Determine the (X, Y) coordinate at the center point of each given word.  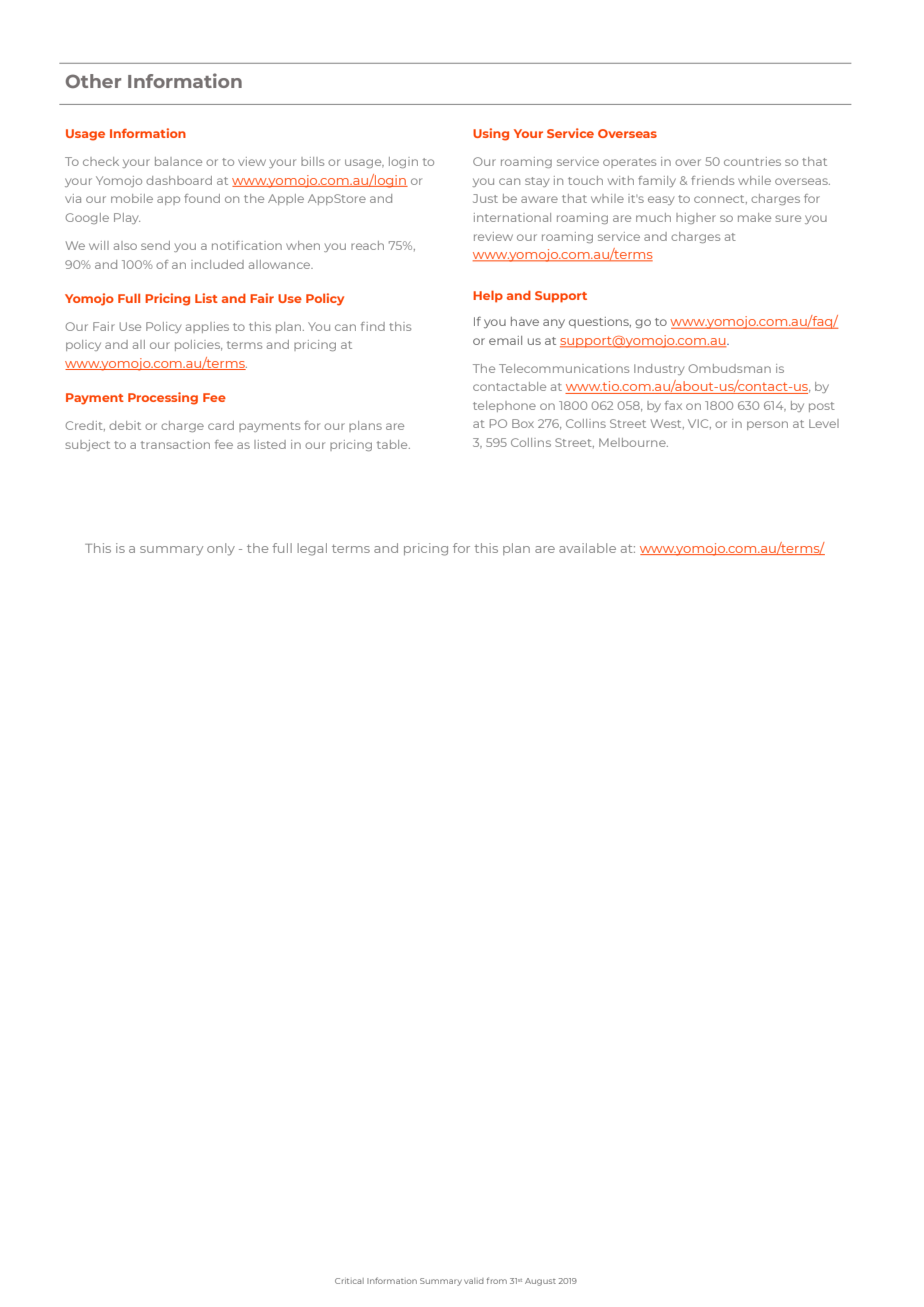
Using (491, 134)
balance (178, 161)
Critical (349, 1281)
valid (474, 1281)
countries (752, 161)
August (540, 1282)
